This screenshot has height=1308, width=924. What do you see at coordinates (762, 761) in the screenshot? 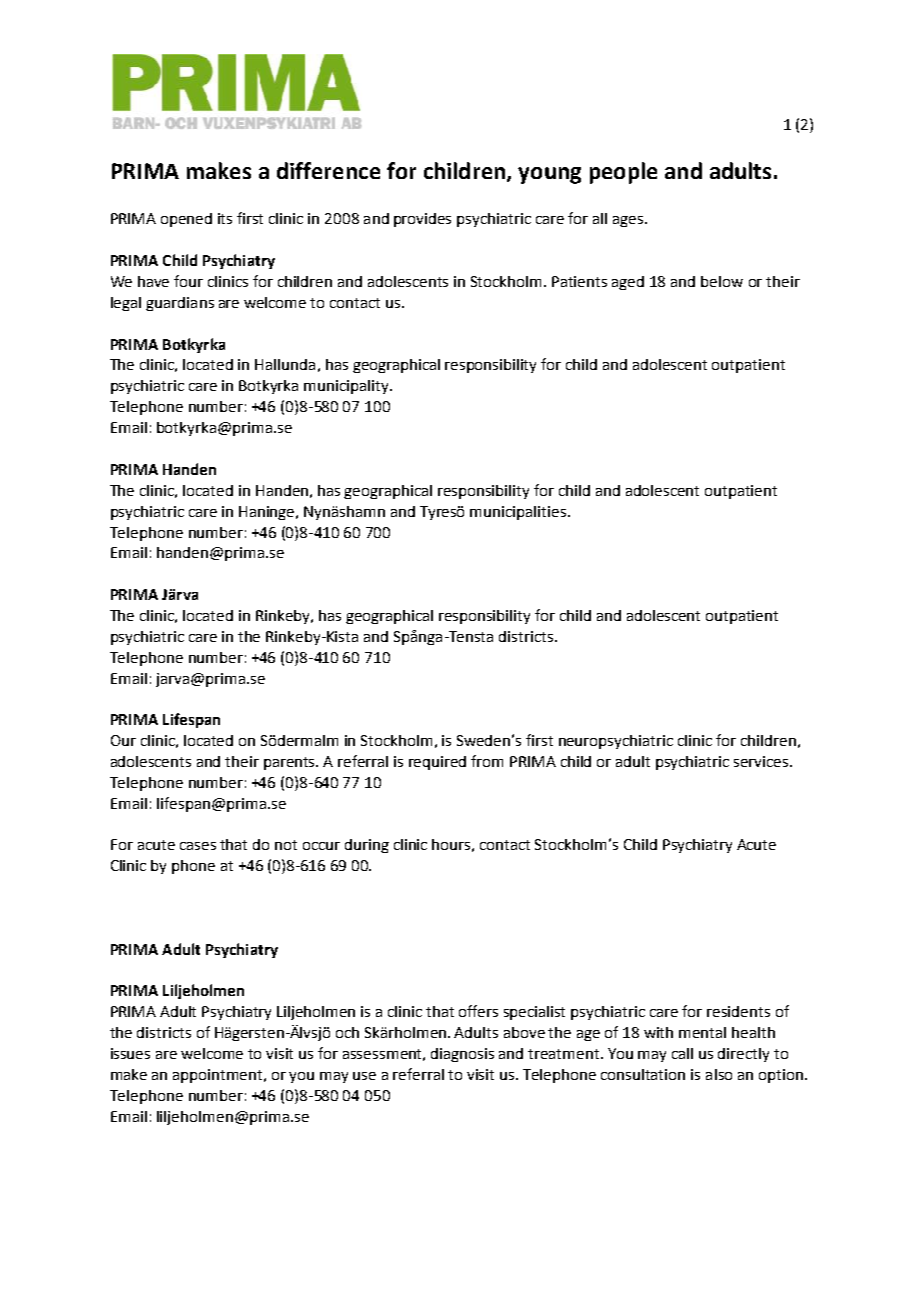
I see `services` at bounding box center [762, 761].
